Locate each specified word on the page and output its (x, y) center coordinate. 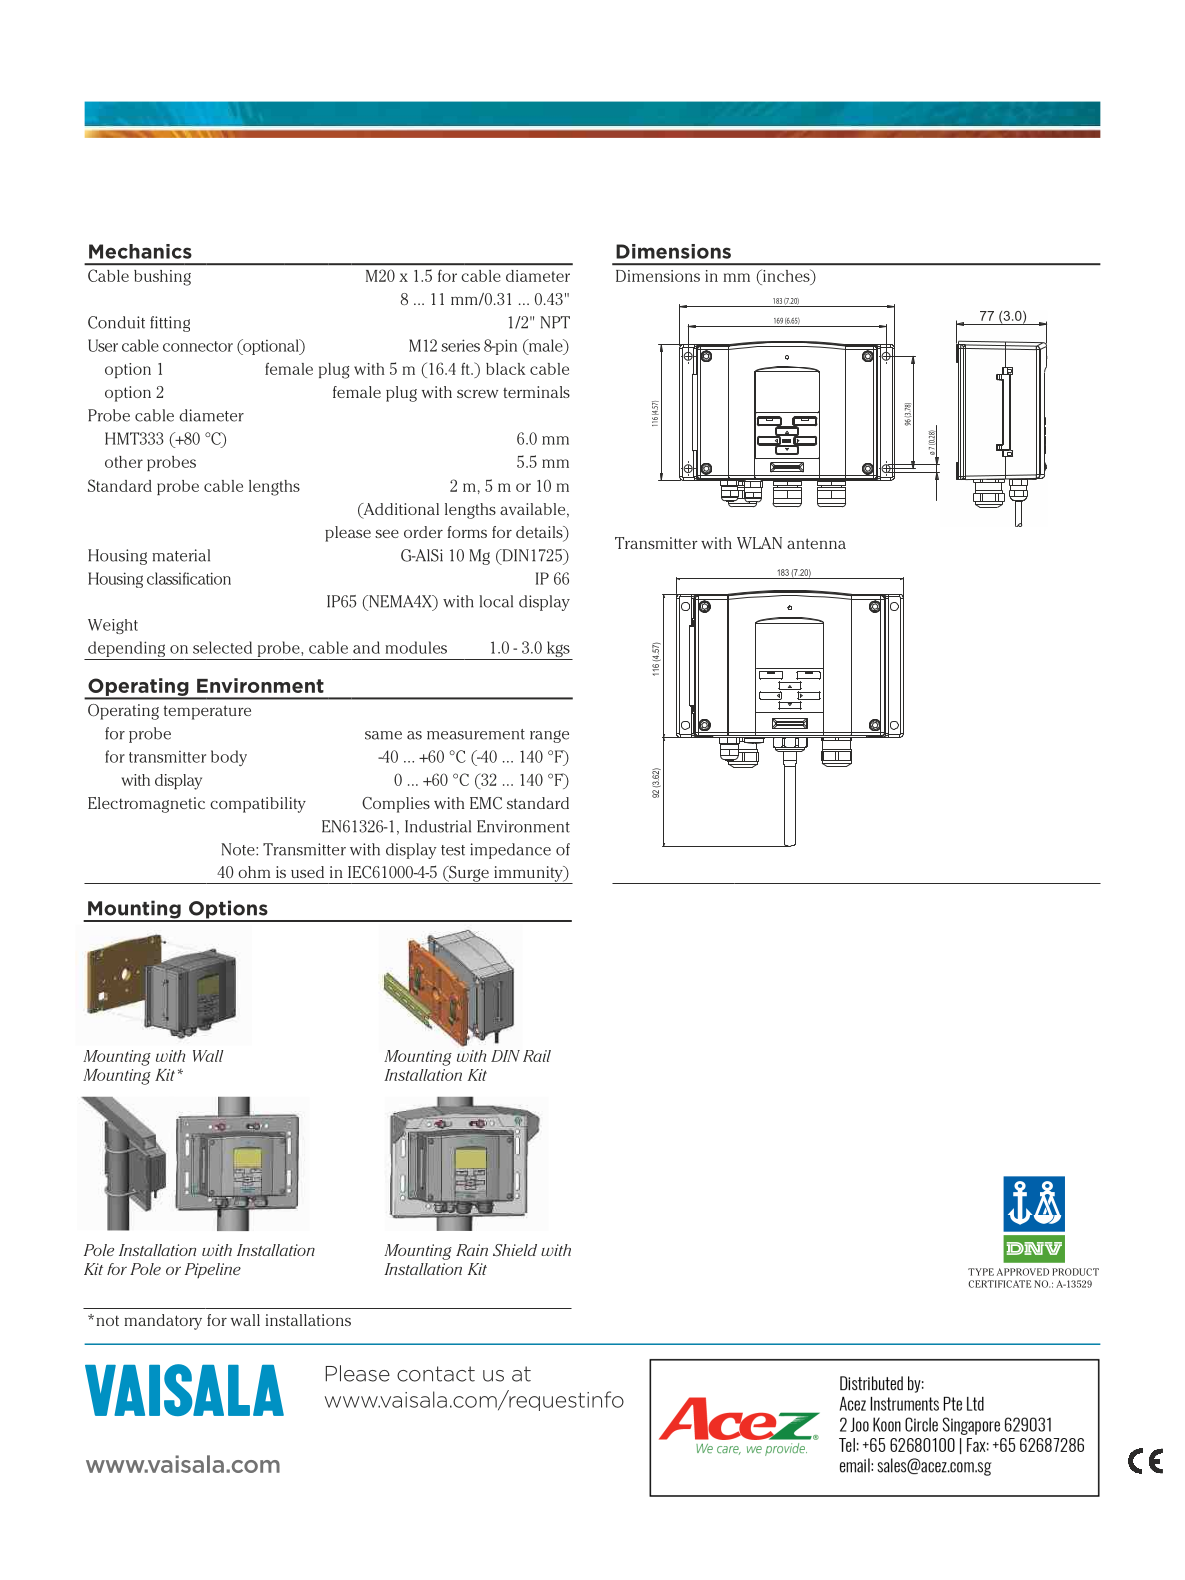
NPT (555, 322)
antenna (816, 543)
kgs (558, 650)
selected (222, 647)
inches (786, 275)
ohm (254, 872)
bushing (162, 278)
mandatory (163, 1322)
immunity (528, 875)
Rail (537, 1056)
